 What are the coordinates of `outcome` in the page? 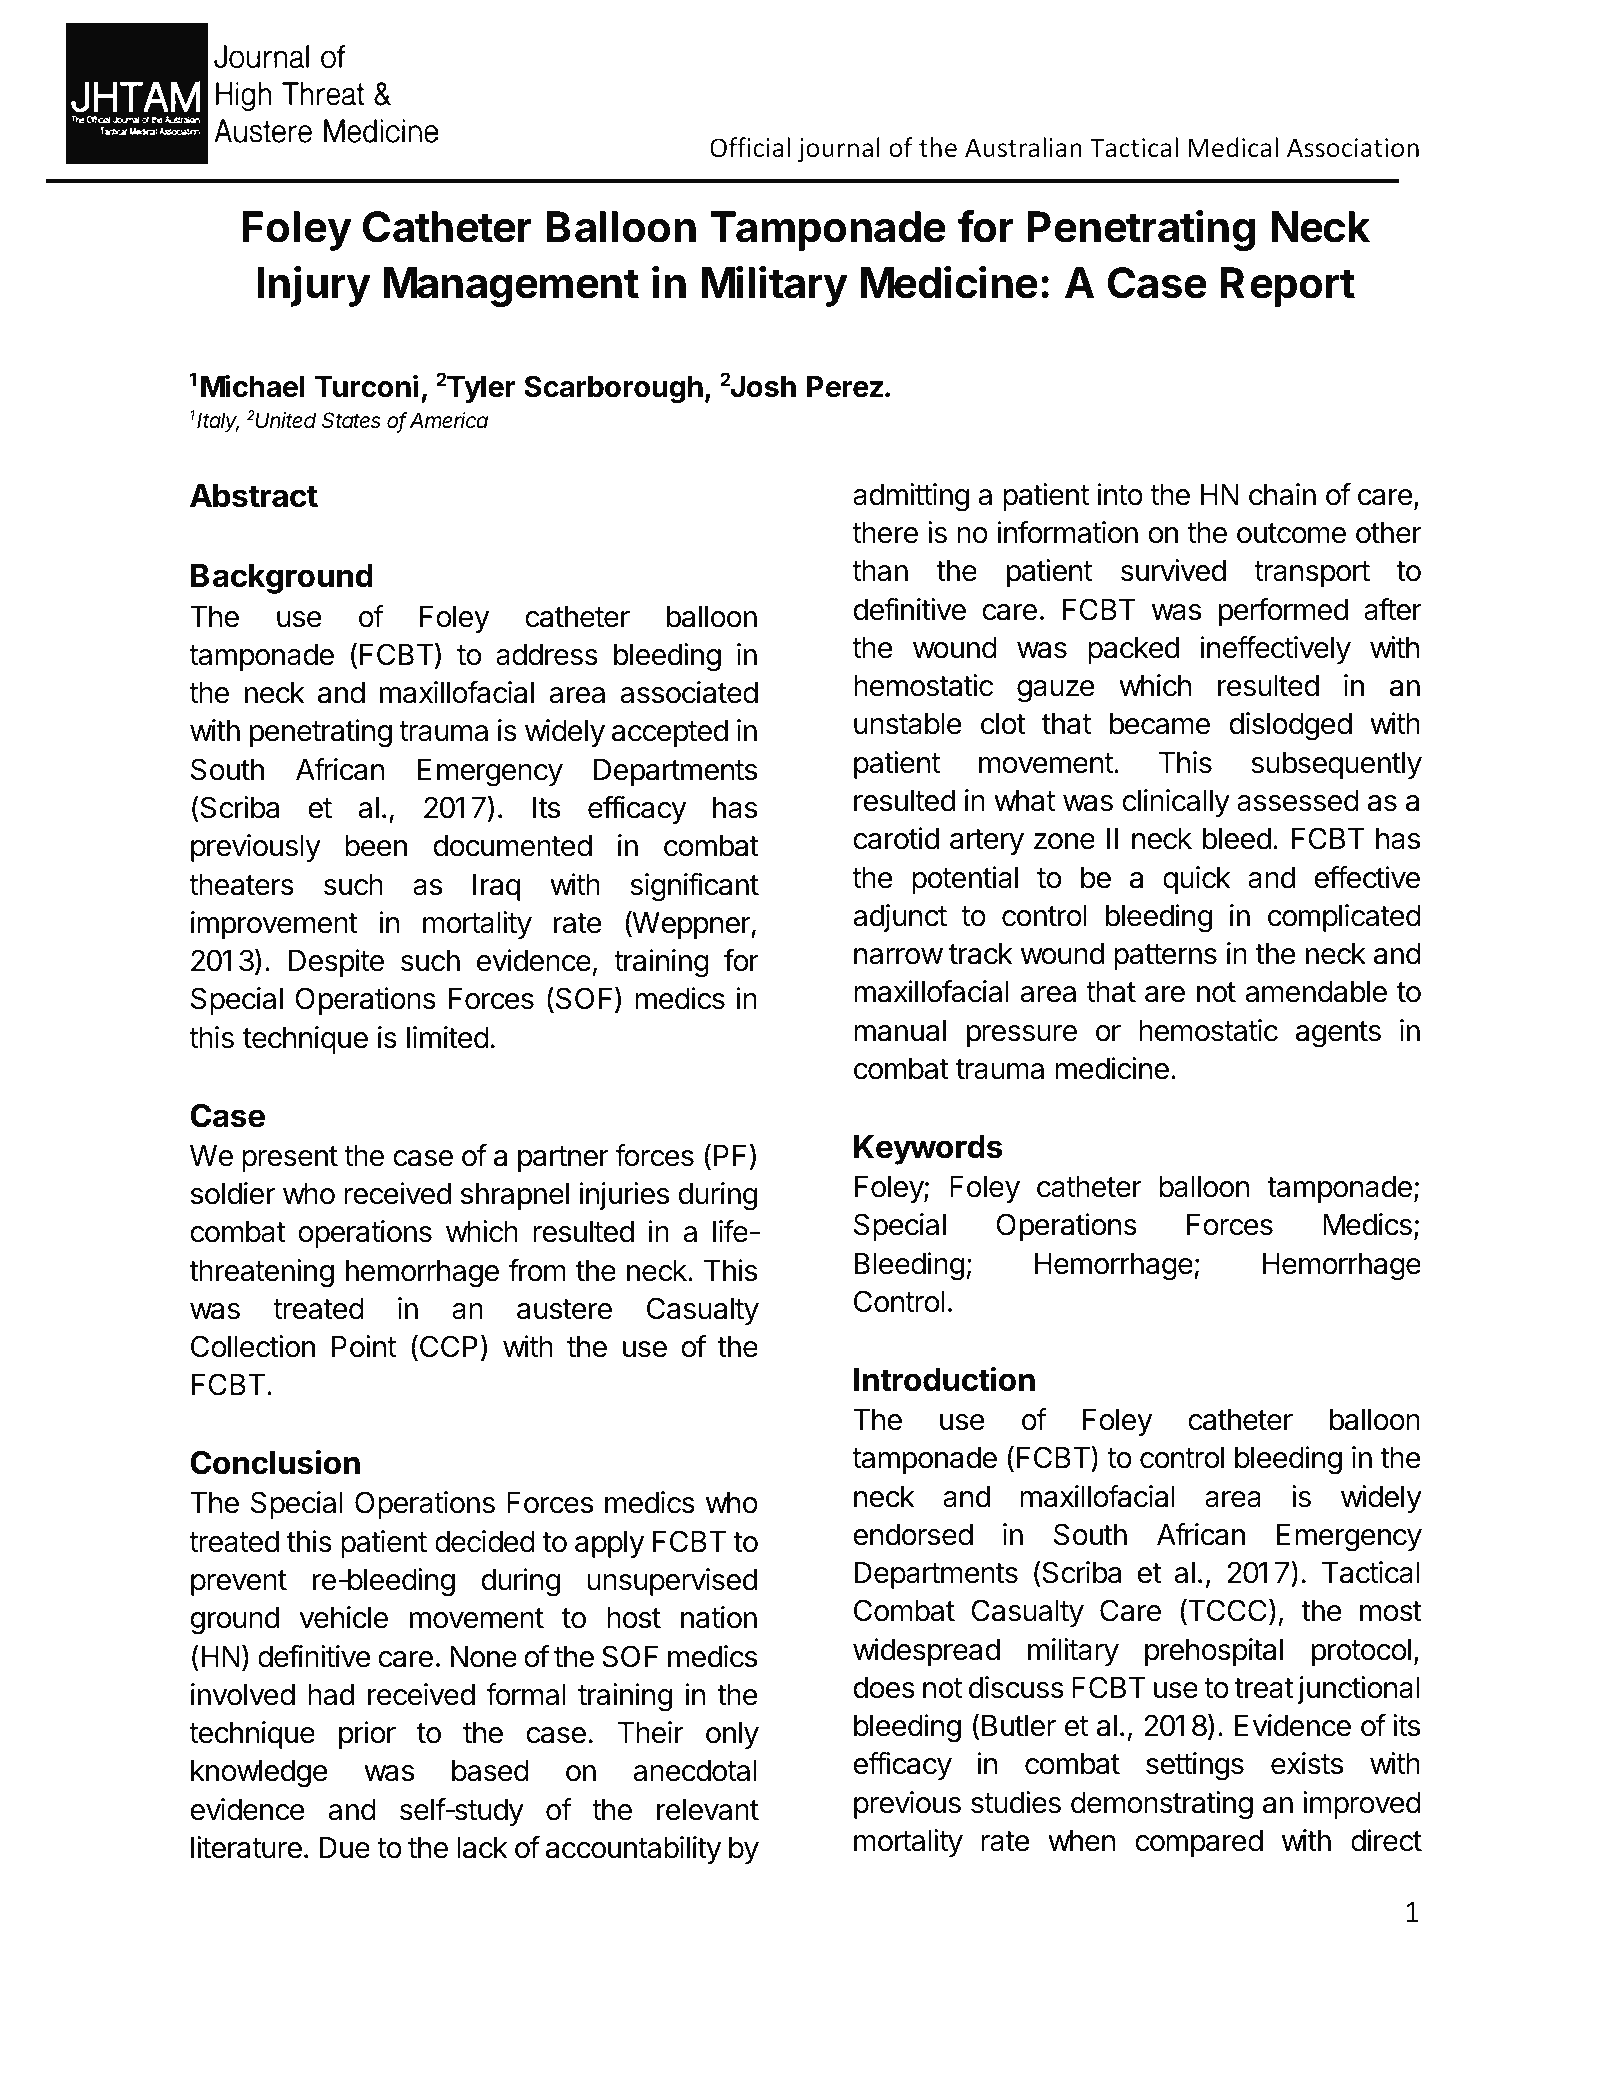 It's located at (1291, 533).
